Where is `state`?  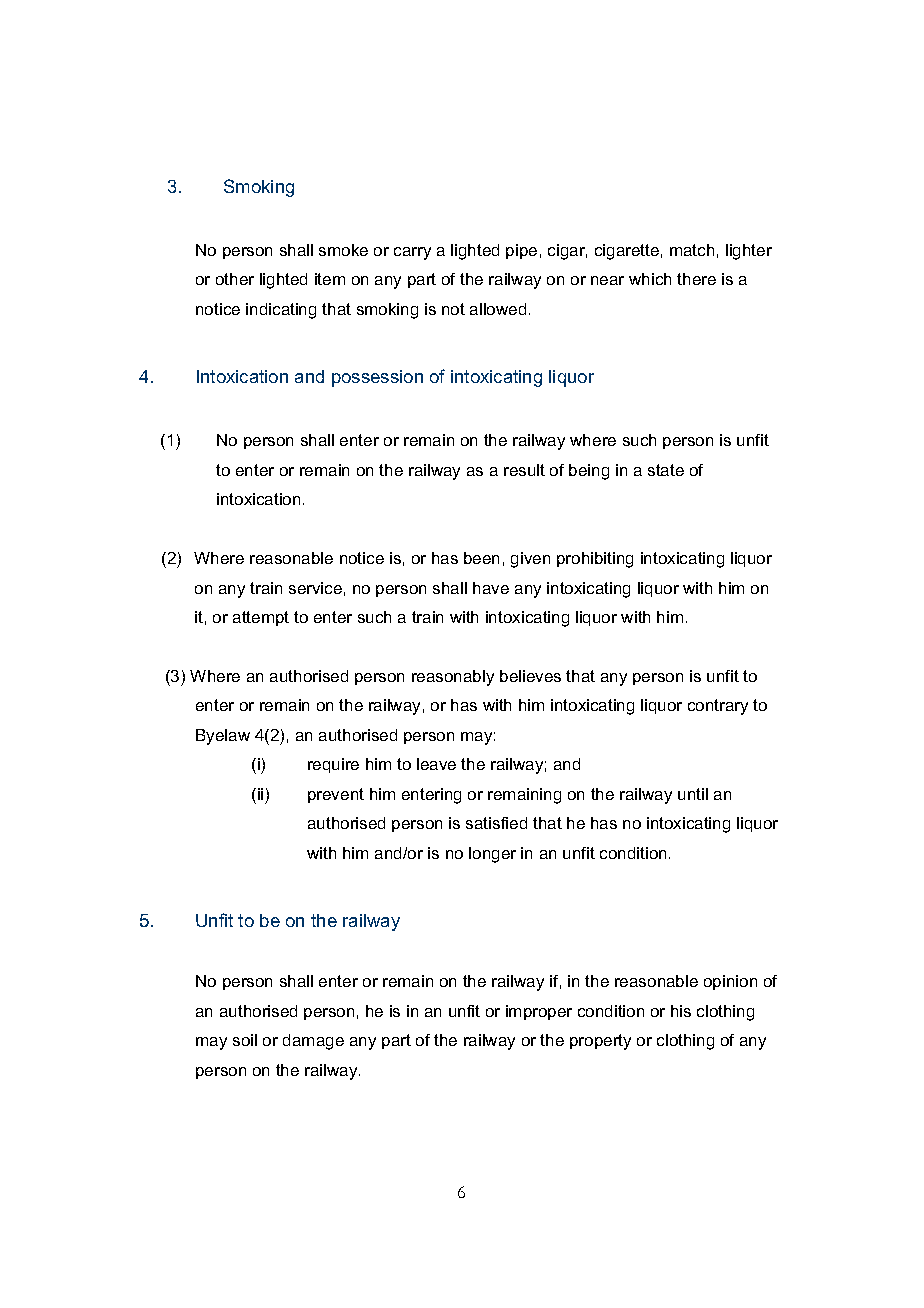 state is located at coordinates (666, 470).
